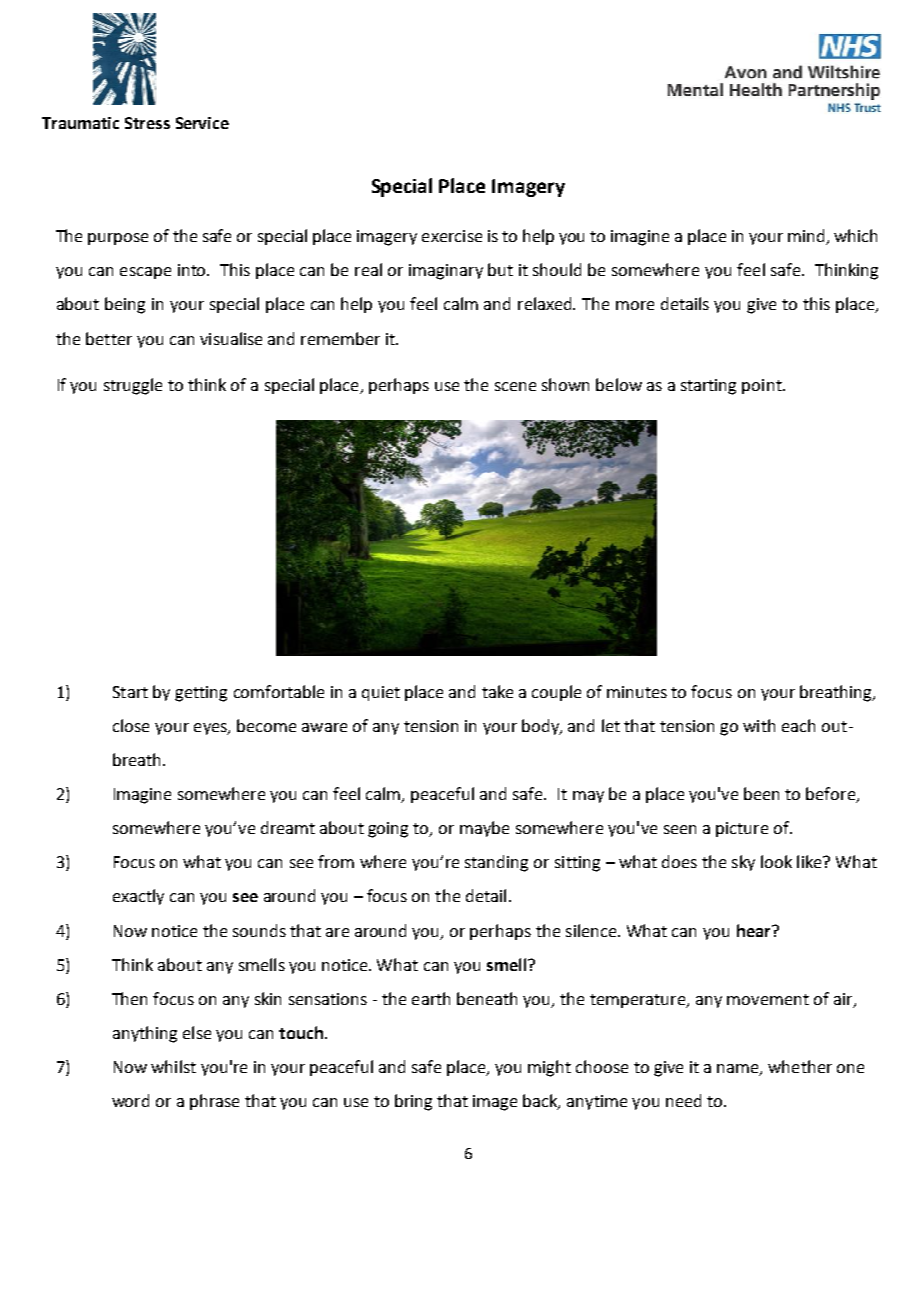 This page has width=924, height=1307. Describe the element at coordinates (637, 692) in the page. I see `minutes` at that location.
